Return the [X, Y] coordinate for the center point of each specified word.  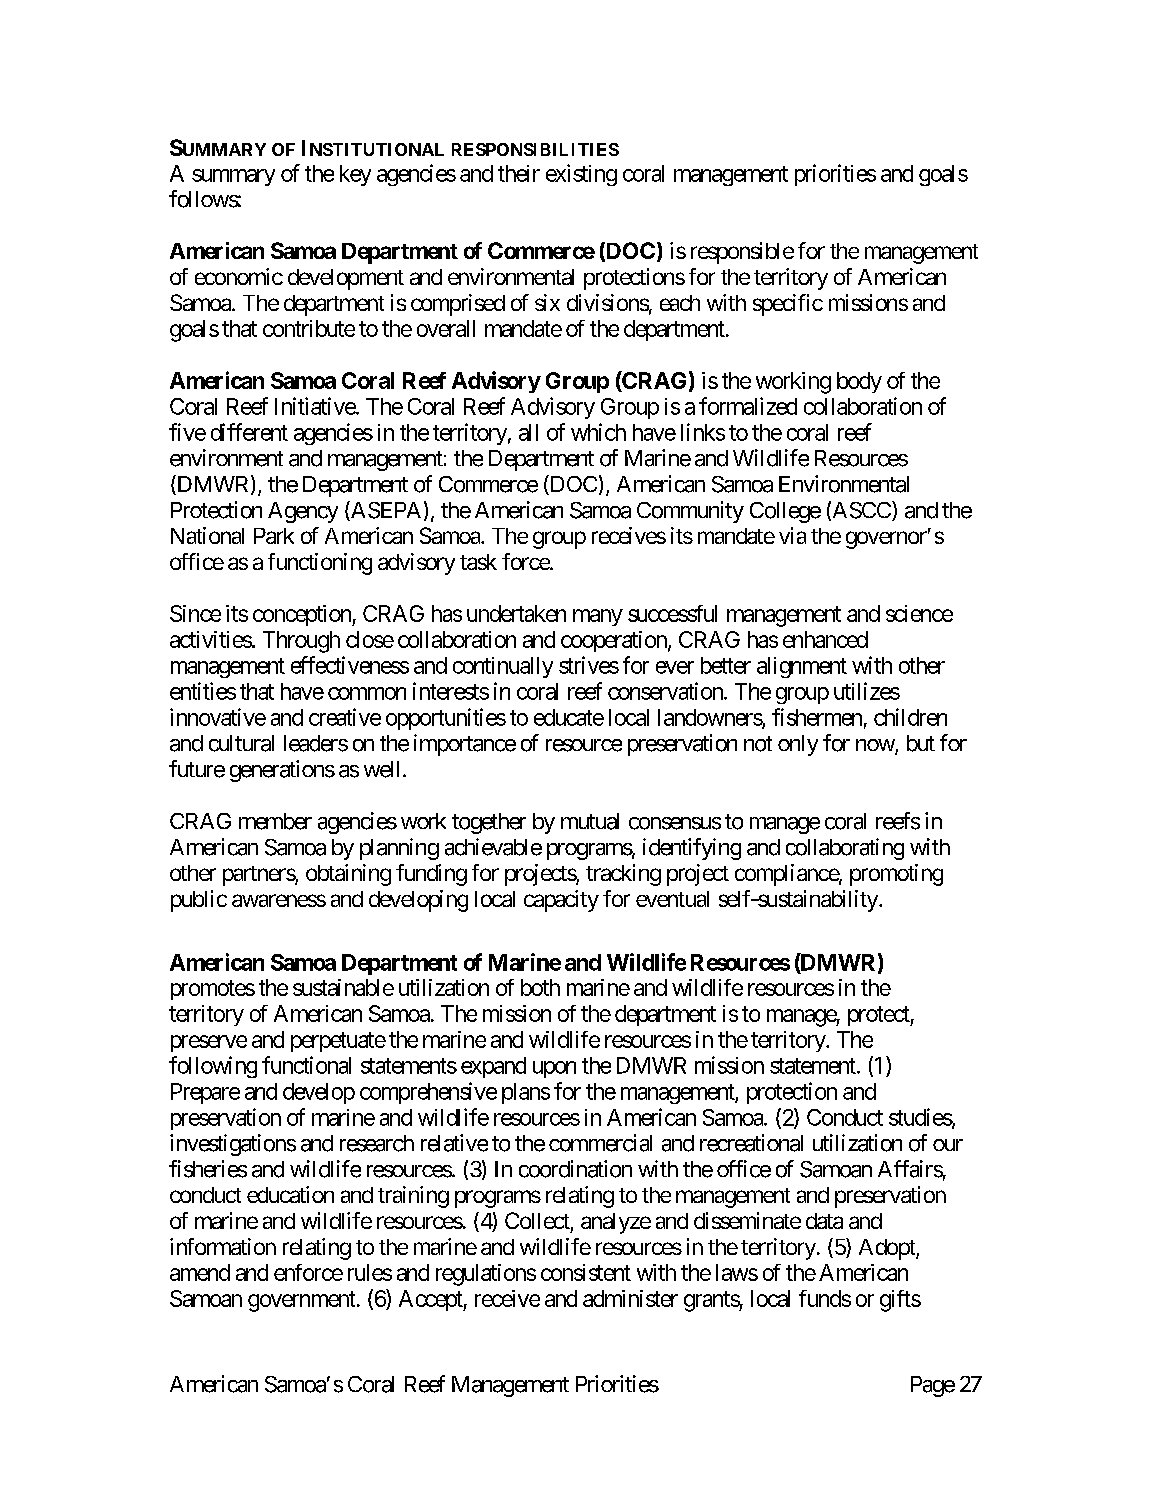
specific [788, 305]
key [355, 175]
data [824, 1221]
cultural [241, 743]
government [301, 1301]
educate [569, 717]
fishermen [817, 717]
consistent [586, 1272]
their [519, 173]
